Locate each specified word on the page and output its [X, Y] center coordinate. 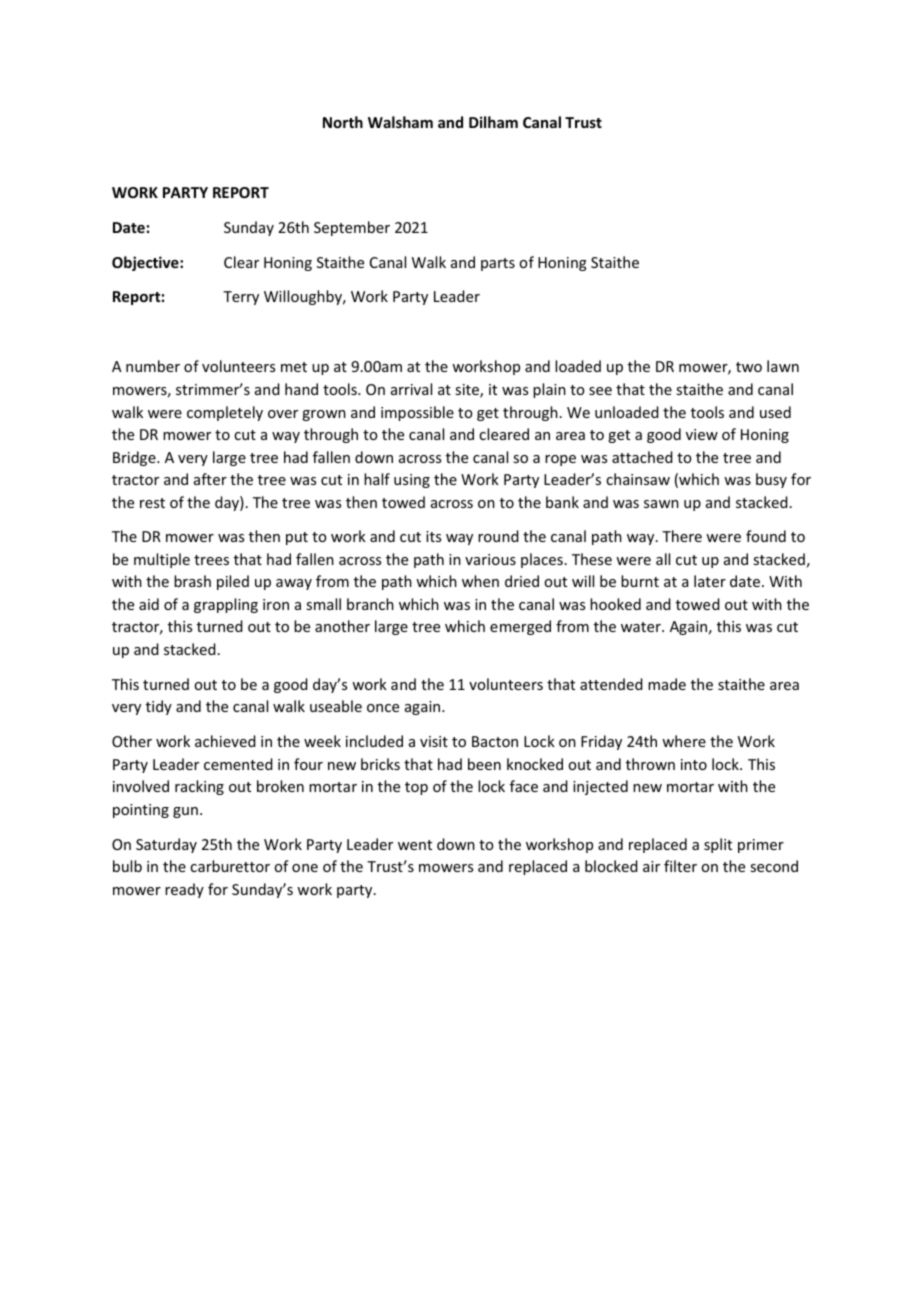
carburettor [230, 866]
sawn [661, 504]
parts [498, 264]
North [343, 122]
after [210, 479]
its [433, 536]
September [352, 228]
